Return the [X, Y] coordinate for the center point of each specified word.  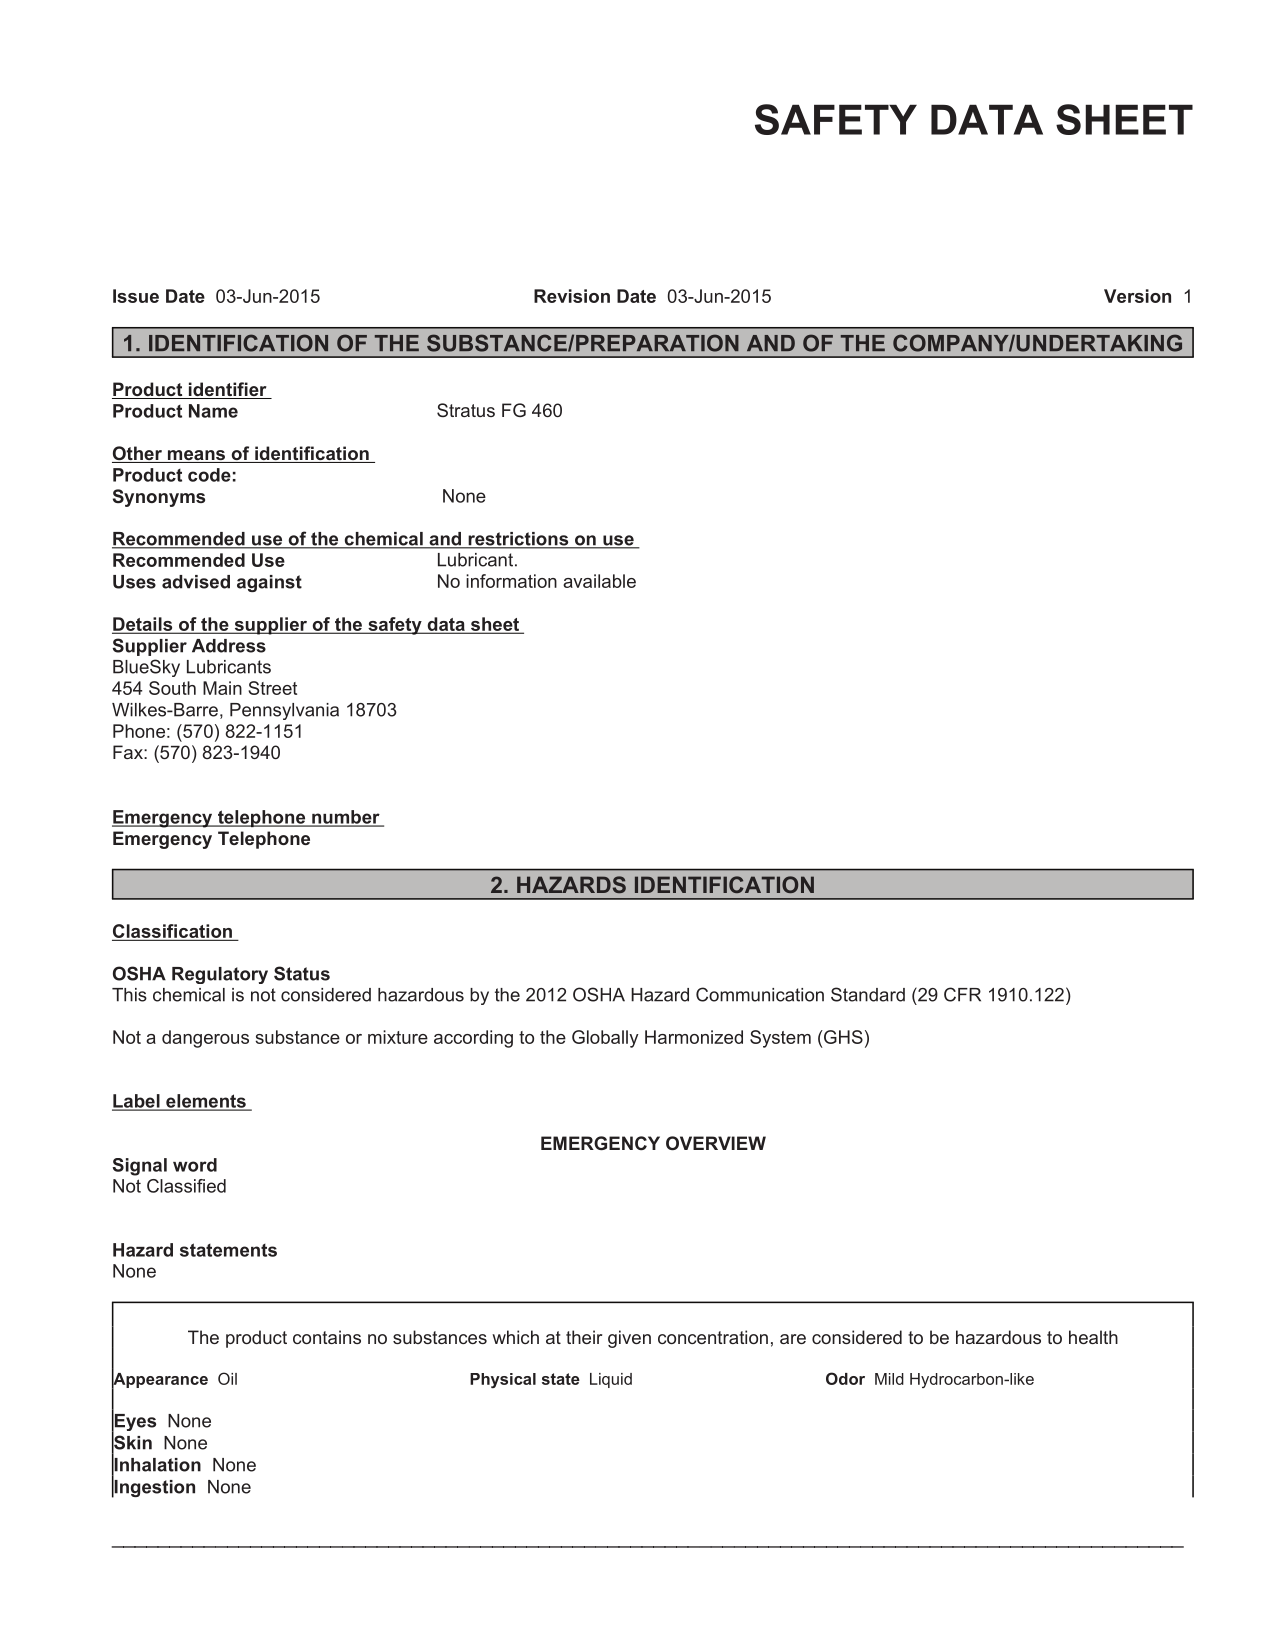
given [629, 1339]
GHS [842, 1037]
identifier [227, 390]
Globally [605, 1039]
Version [1137, 296]
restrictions [518, 540]
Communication [760, 994]
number [346, 818]
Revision [572, 296]
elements [206, 1102]
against [269, 583]
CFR [962, 994]
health [1093, 1337]
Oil [227, 1378]
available [599, 581]
